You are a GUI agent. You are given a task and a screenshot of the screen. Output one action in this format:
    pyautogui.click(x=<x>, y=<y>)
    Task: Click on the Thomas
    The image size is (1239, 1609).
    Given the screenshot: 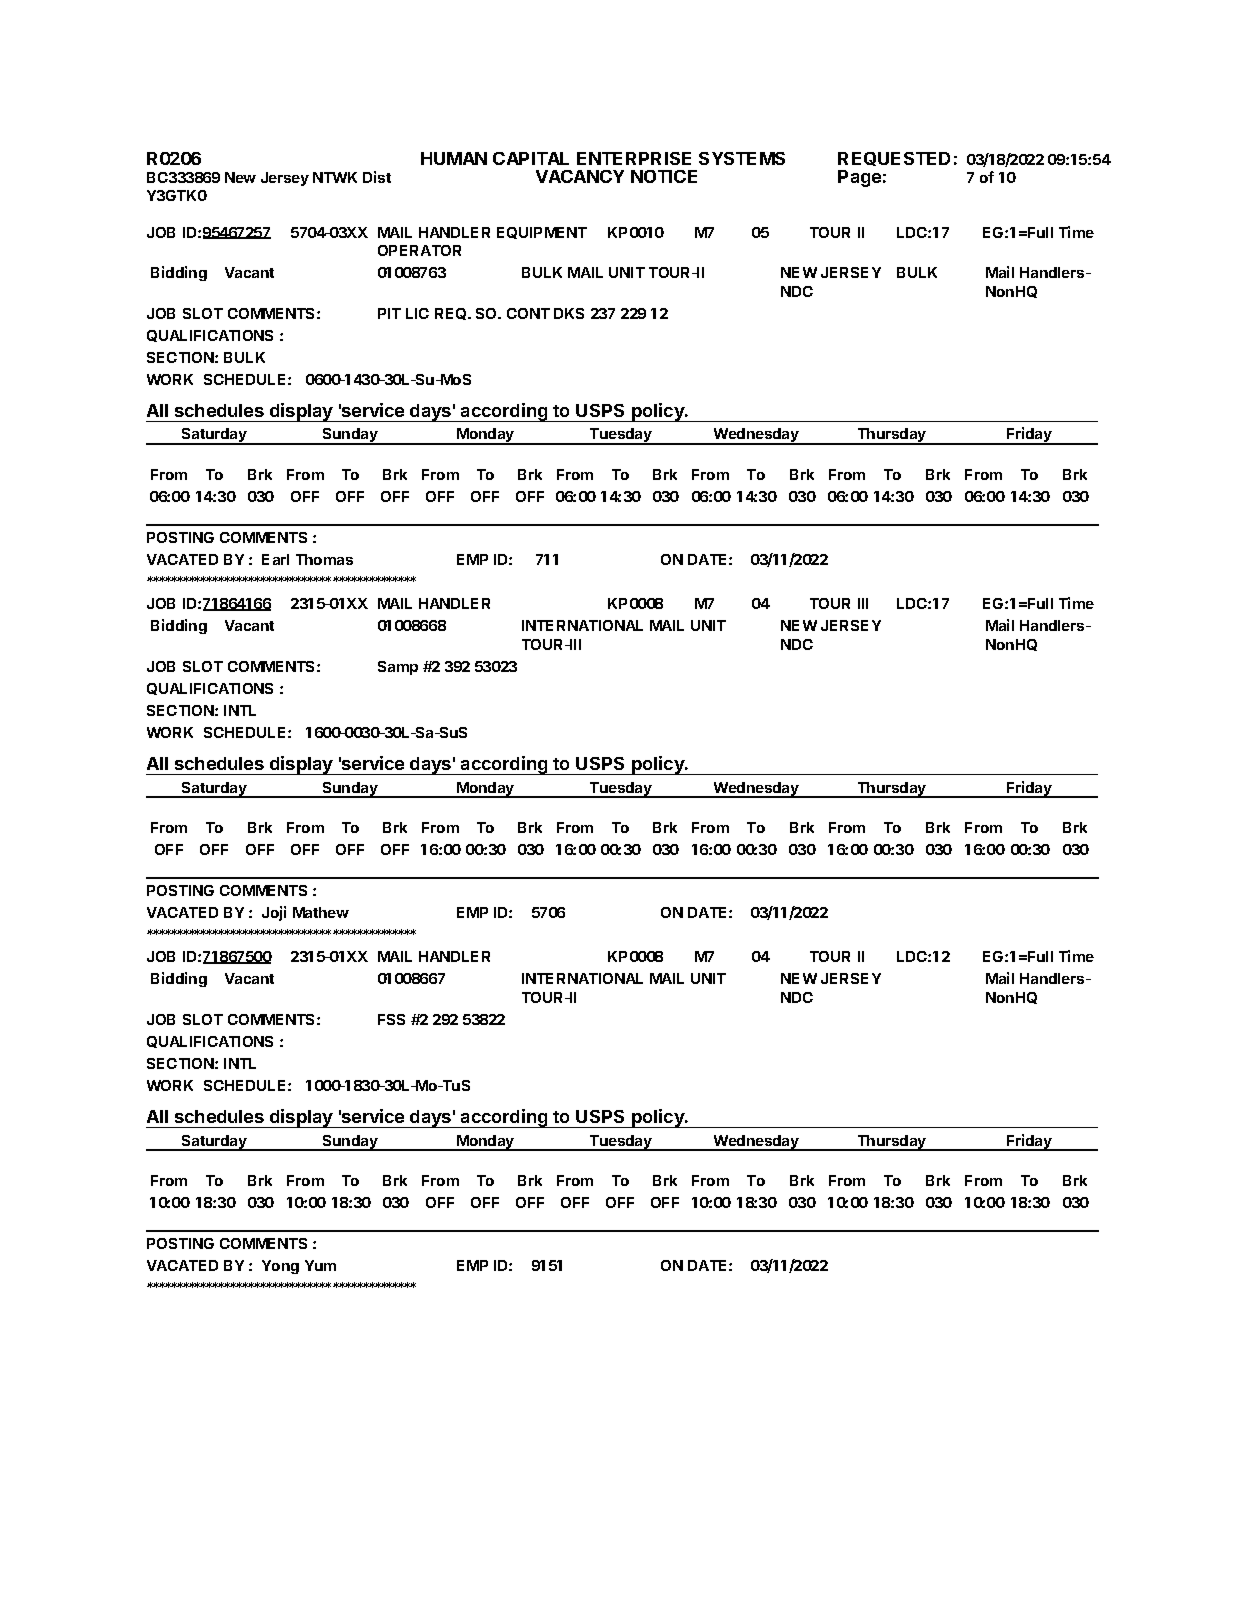 What is the action you would take?
    pyautogui.click(x=324, y=559)
